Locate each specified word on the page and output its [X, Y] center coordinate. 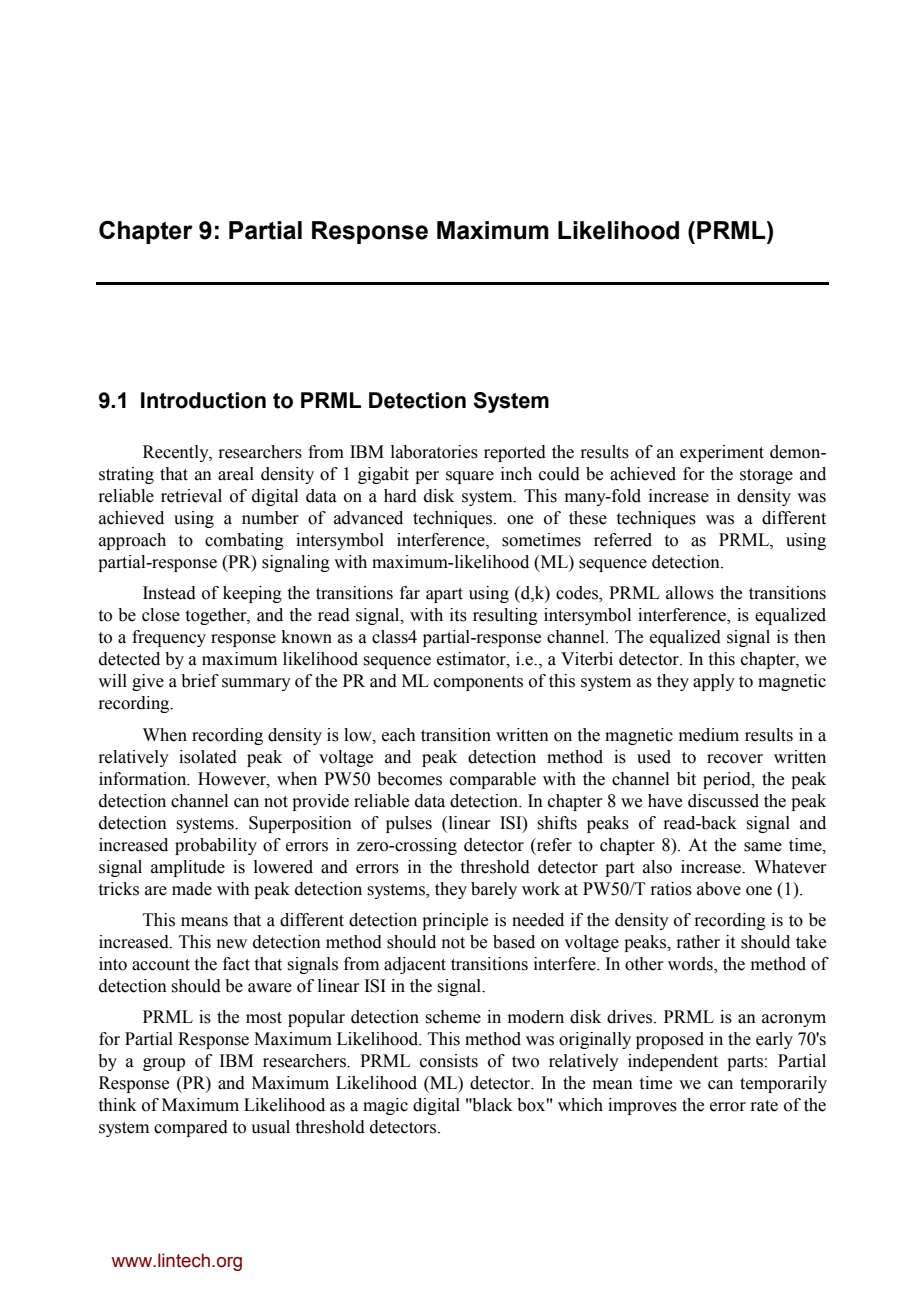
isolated [208, 757]
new [232, 944]
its [458, 615]
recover [735, 759]
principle [455, 921]
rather [698, 942]
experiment [722, 453]
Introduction [203, 400]
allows [690, 593]
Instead [169, 593]
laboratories [434, 452]
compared [191, 1128]
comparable [493, 780]
